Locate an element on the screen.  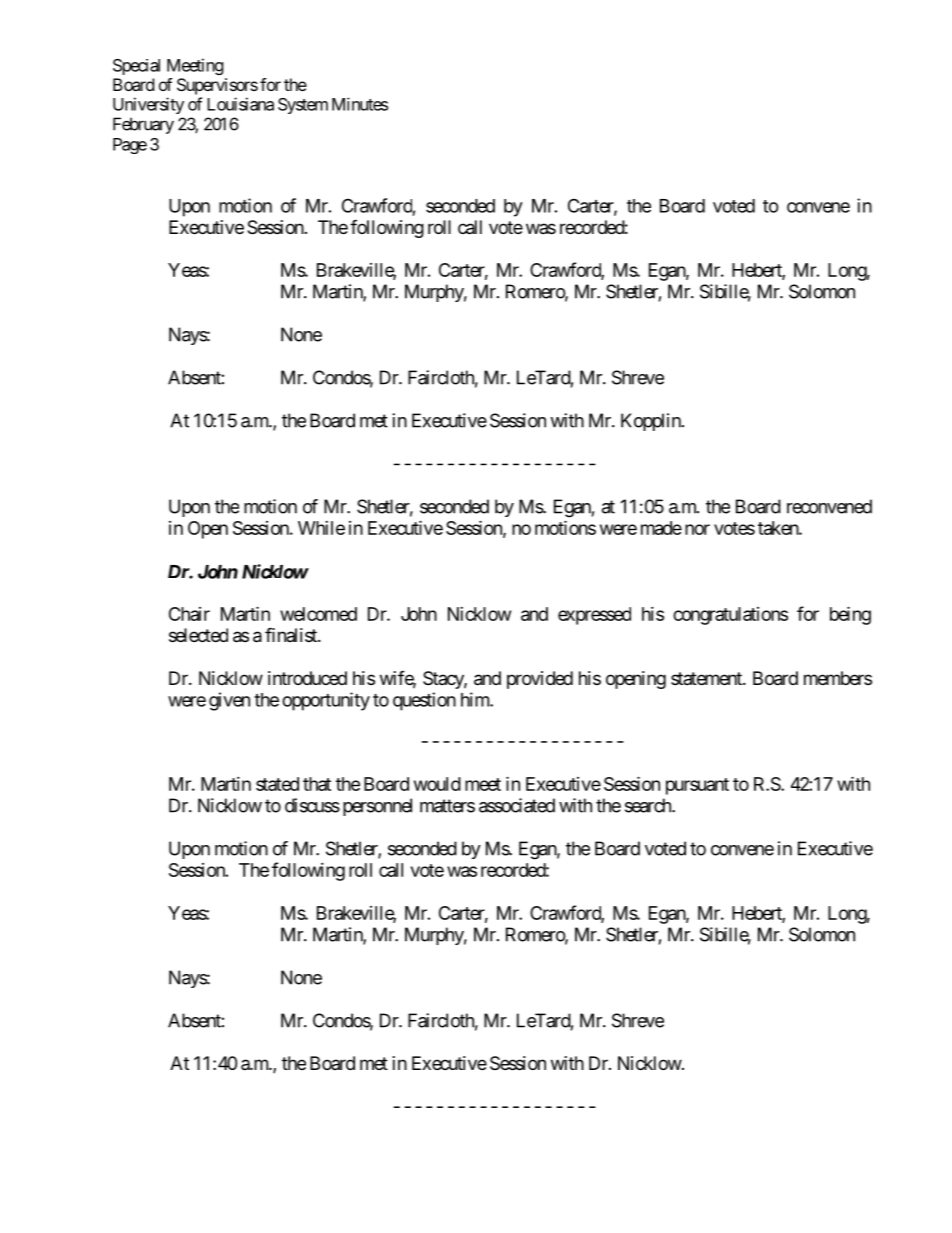
expressed is located at coordinates (594, 616).
